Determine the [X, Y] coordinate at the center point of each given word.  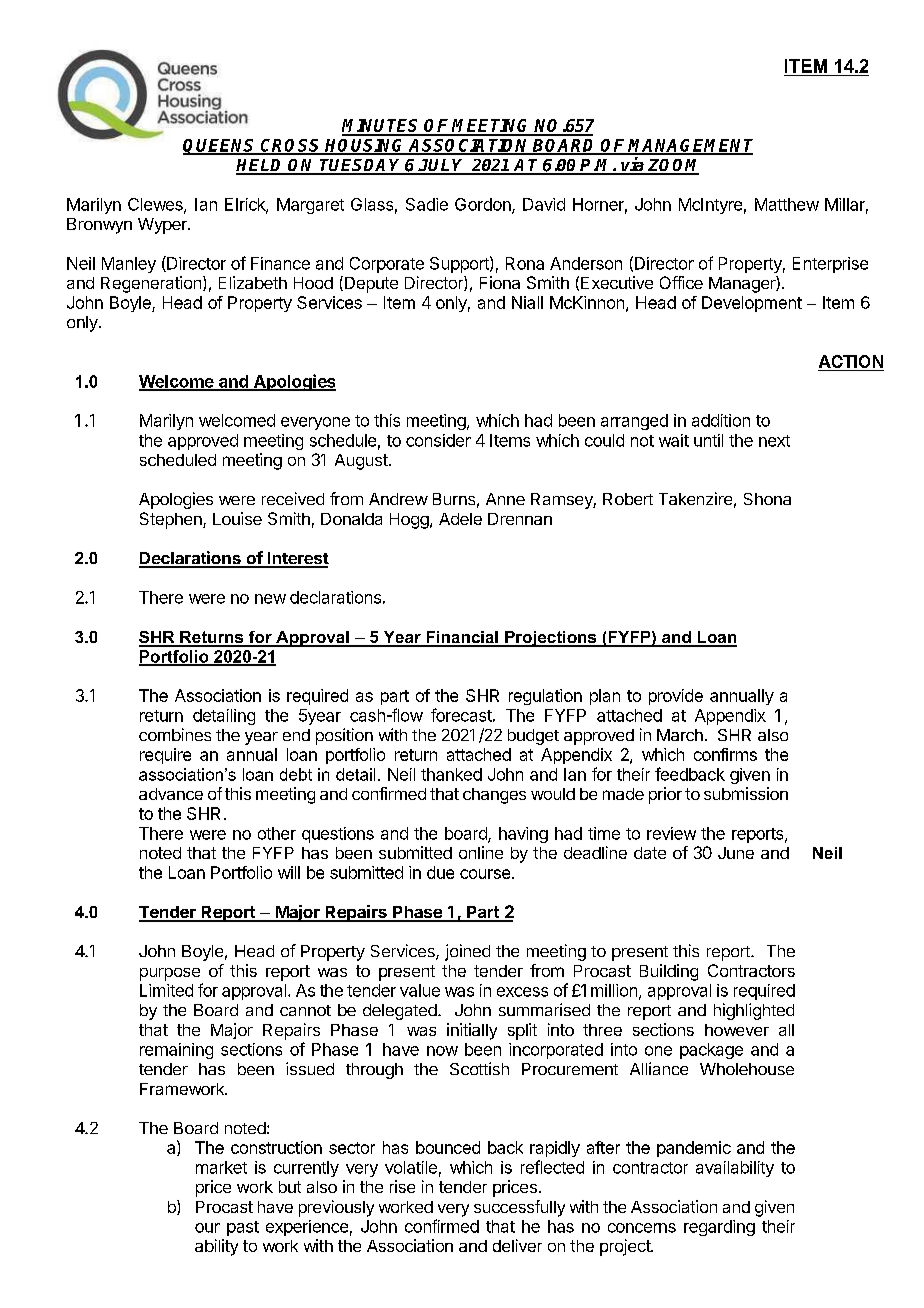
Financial [462, 638]
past [243, 1228]
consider [438, 440]
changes [494, 796]
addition [721, 420]
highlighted [754, 1011]
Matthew [787, 204]
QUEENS [220, 147]
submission [746, 793]
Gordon [484, 205]
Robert [628, 499]
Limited [166, 990]
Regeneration [151, 284]
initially [472, 1031]
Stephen [172, 520]
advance [171, 794]
